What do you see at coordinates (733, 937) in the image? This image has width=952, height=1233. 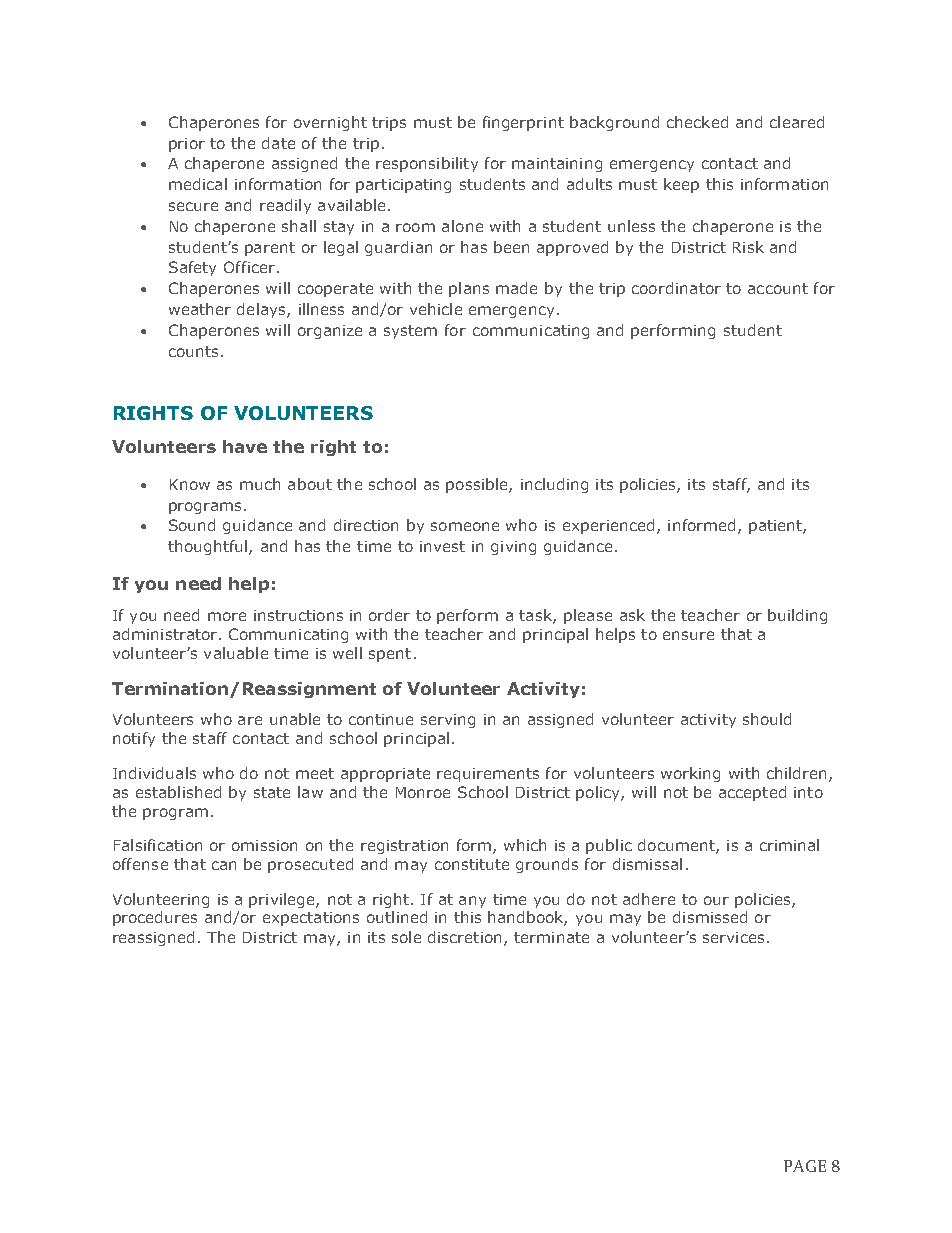 I see `services` at bounding box center [733, 937].
